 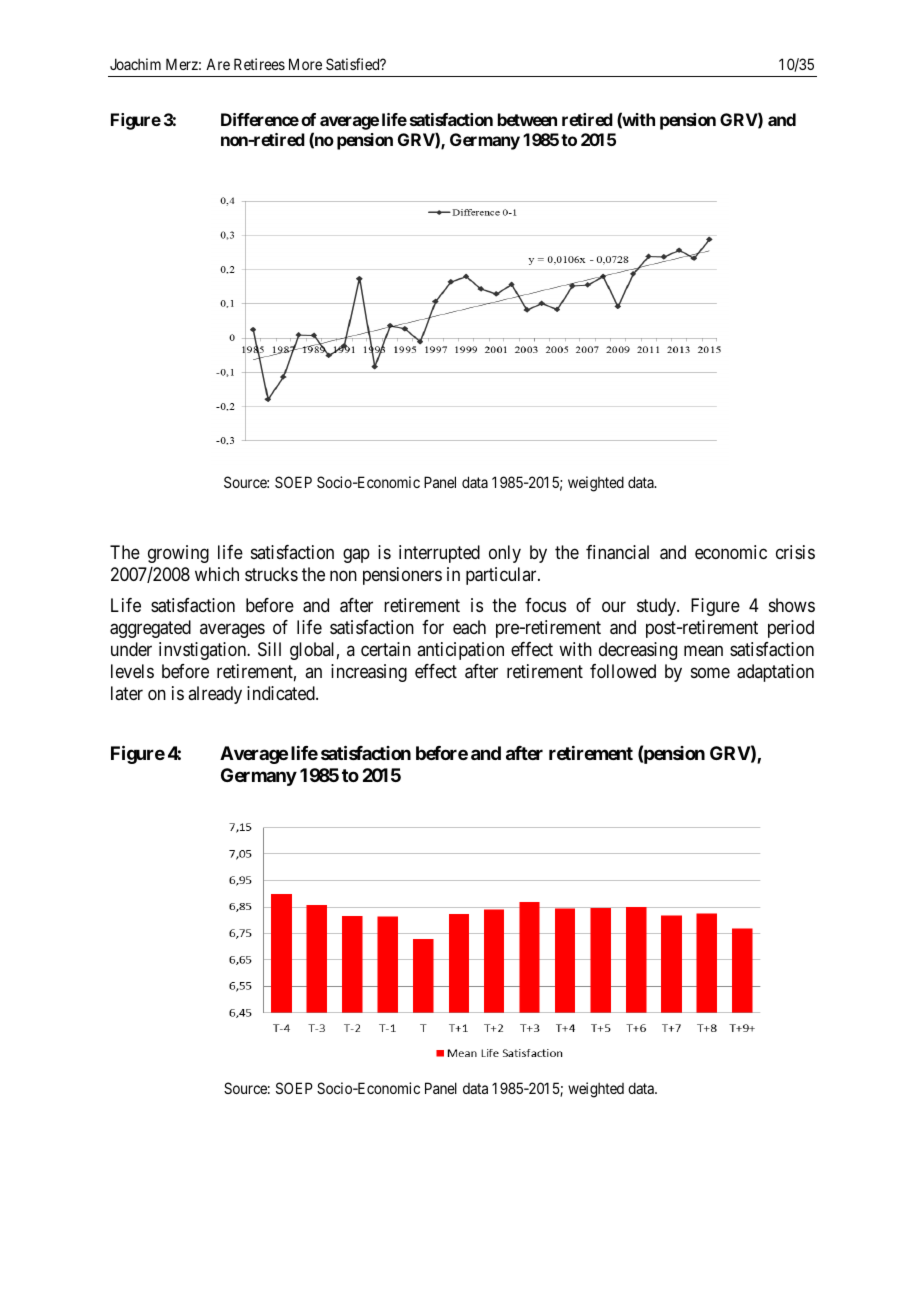 What do you see at coordinates (795, 552) in the screenshot?
I see `crisis` at bounding box center [795, 552].
